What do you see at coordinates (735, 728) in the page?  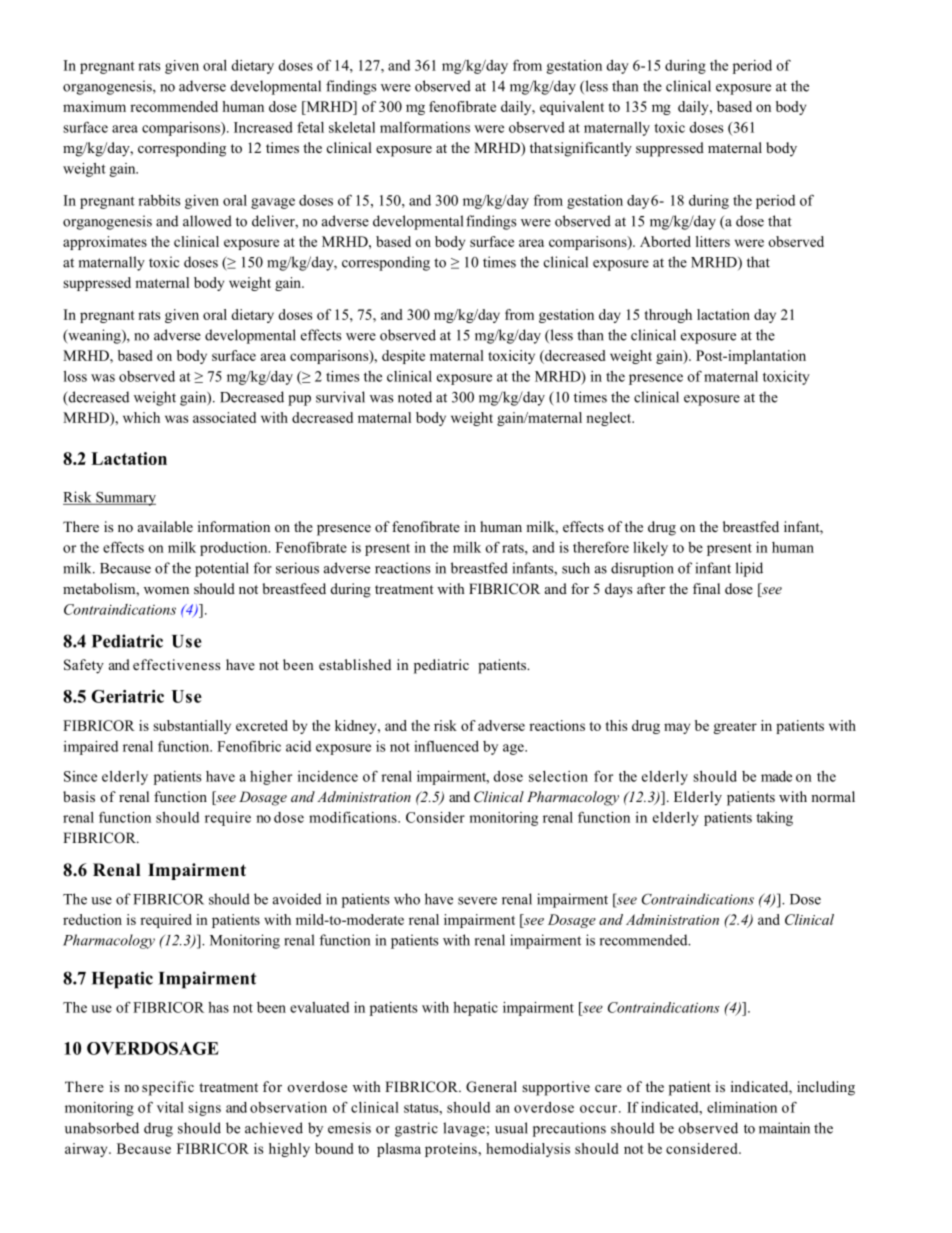 I see `greater` at bounding box center [735, 728].
